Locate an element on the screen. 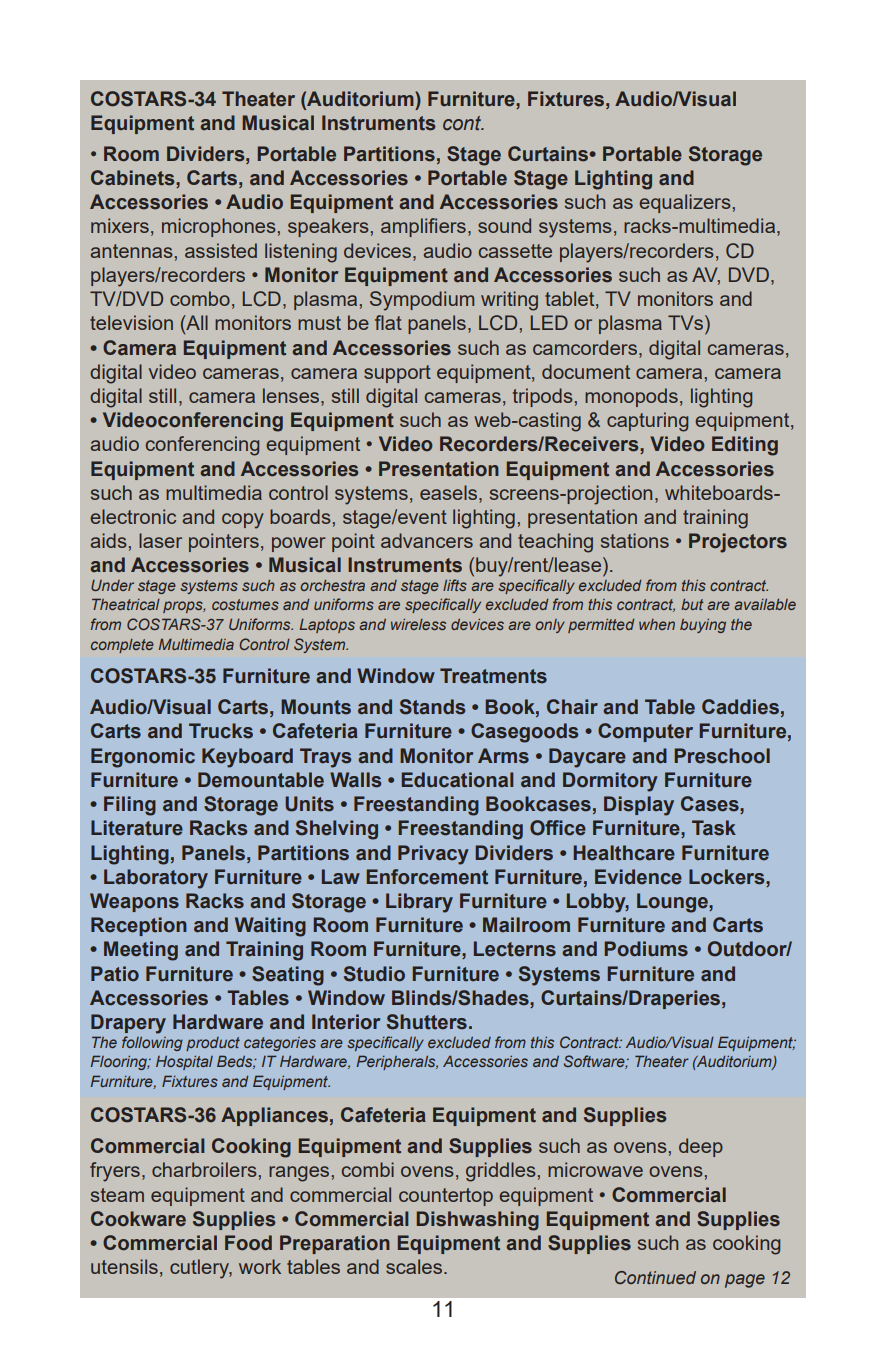 The width and height of the screenshot is (887, 1372). amplifiers is located at coordinates (423, 227).
